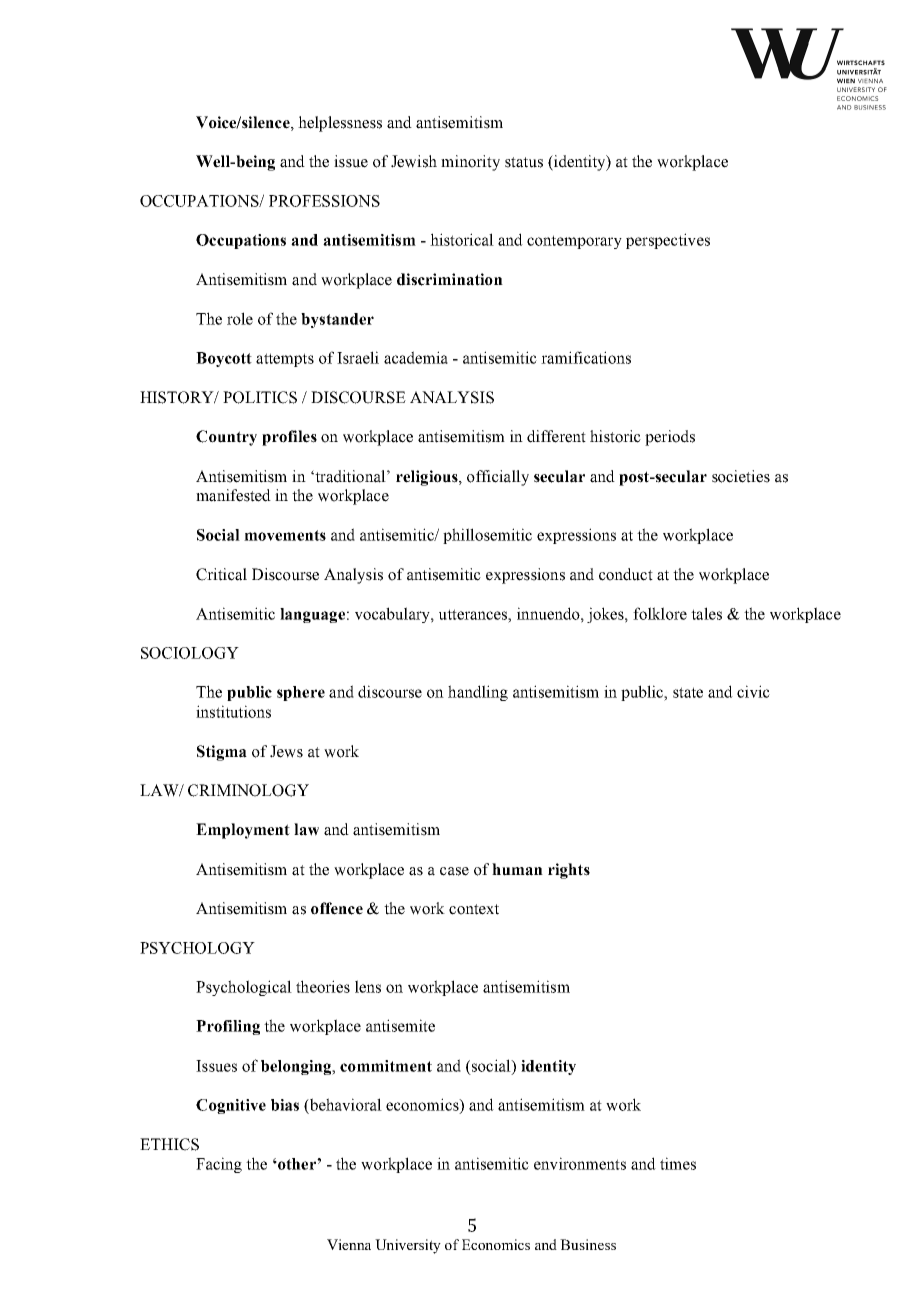  Describe the element at coordinates (688, 692) in the document. I see `state` at that location.
